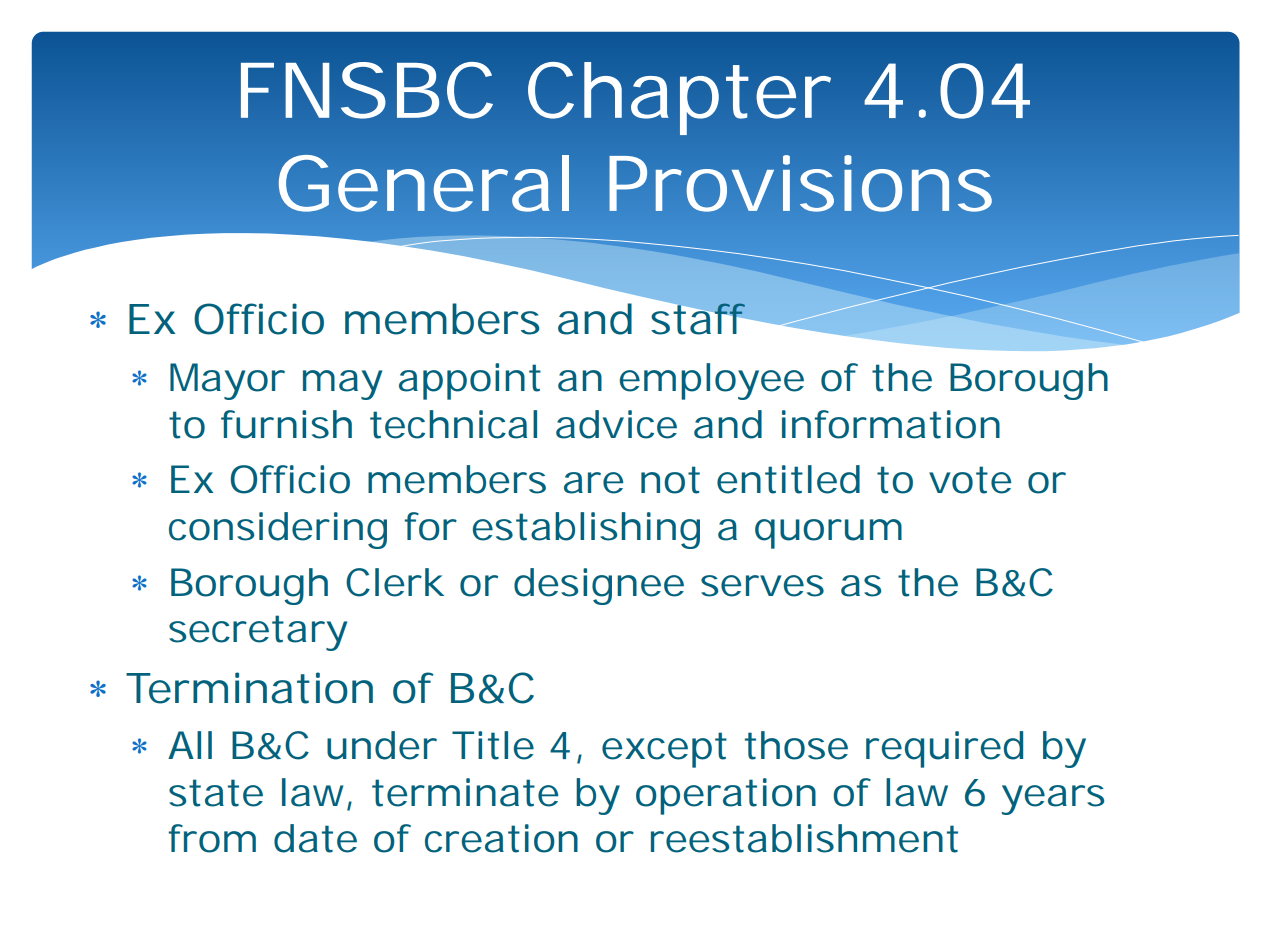  I want to click on Chapter, so click(678, 98).
